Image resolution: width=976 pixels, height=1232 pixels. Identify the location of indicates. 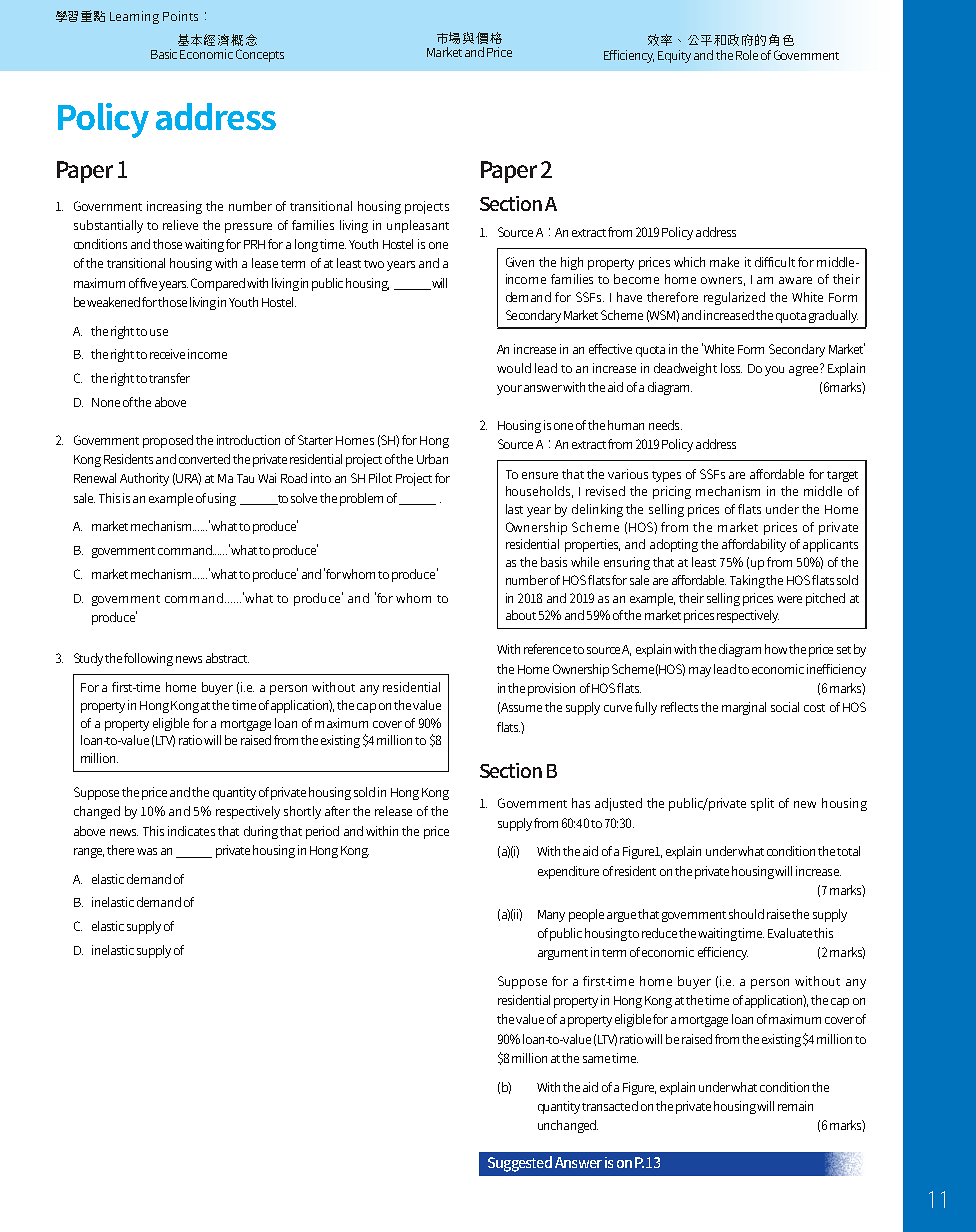
(191, 831).
